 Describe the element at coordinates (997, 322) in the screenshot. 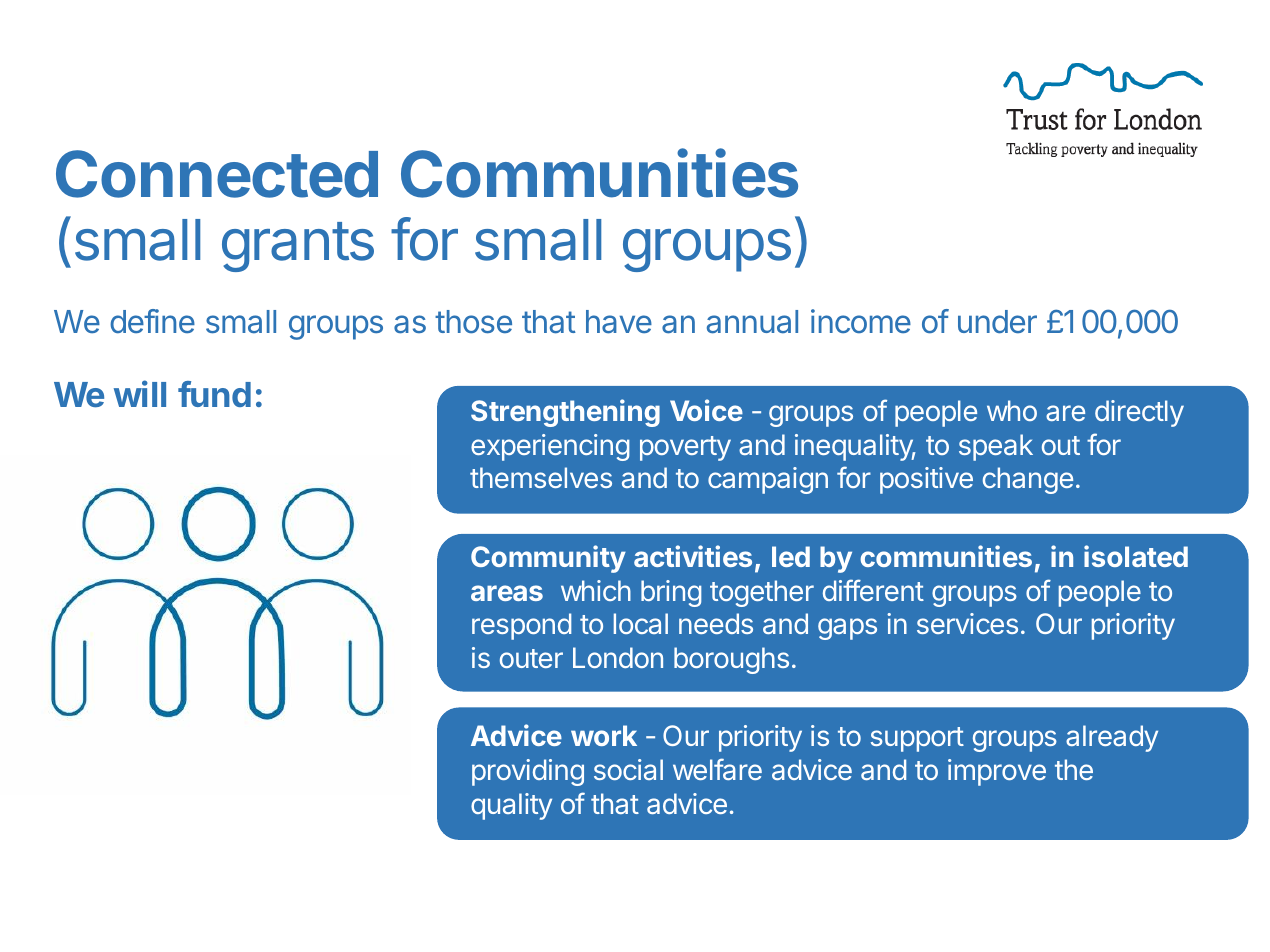

I see `under` at that location.
